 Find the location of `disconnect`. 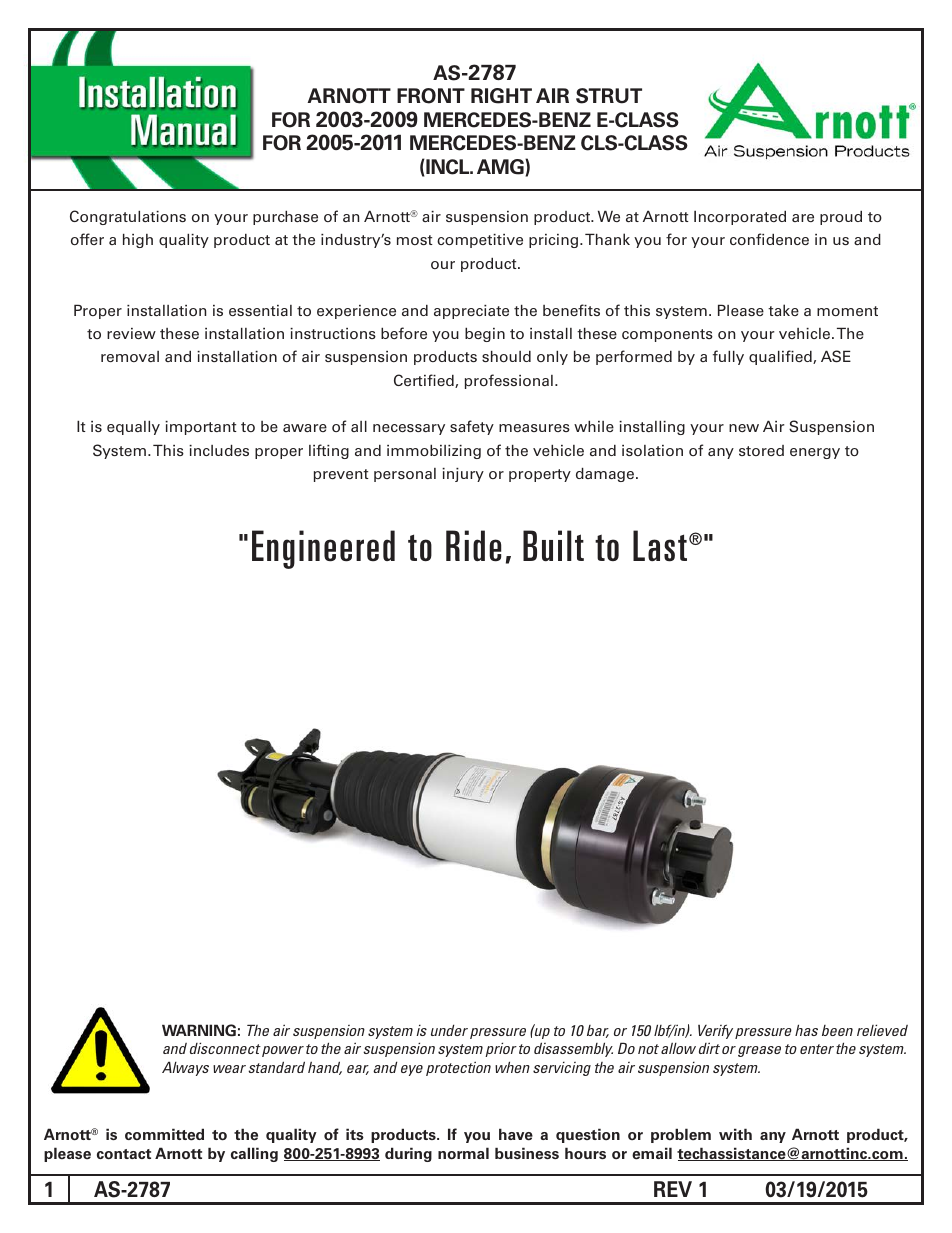

disconnect is located at coordinates (225, 1048).
